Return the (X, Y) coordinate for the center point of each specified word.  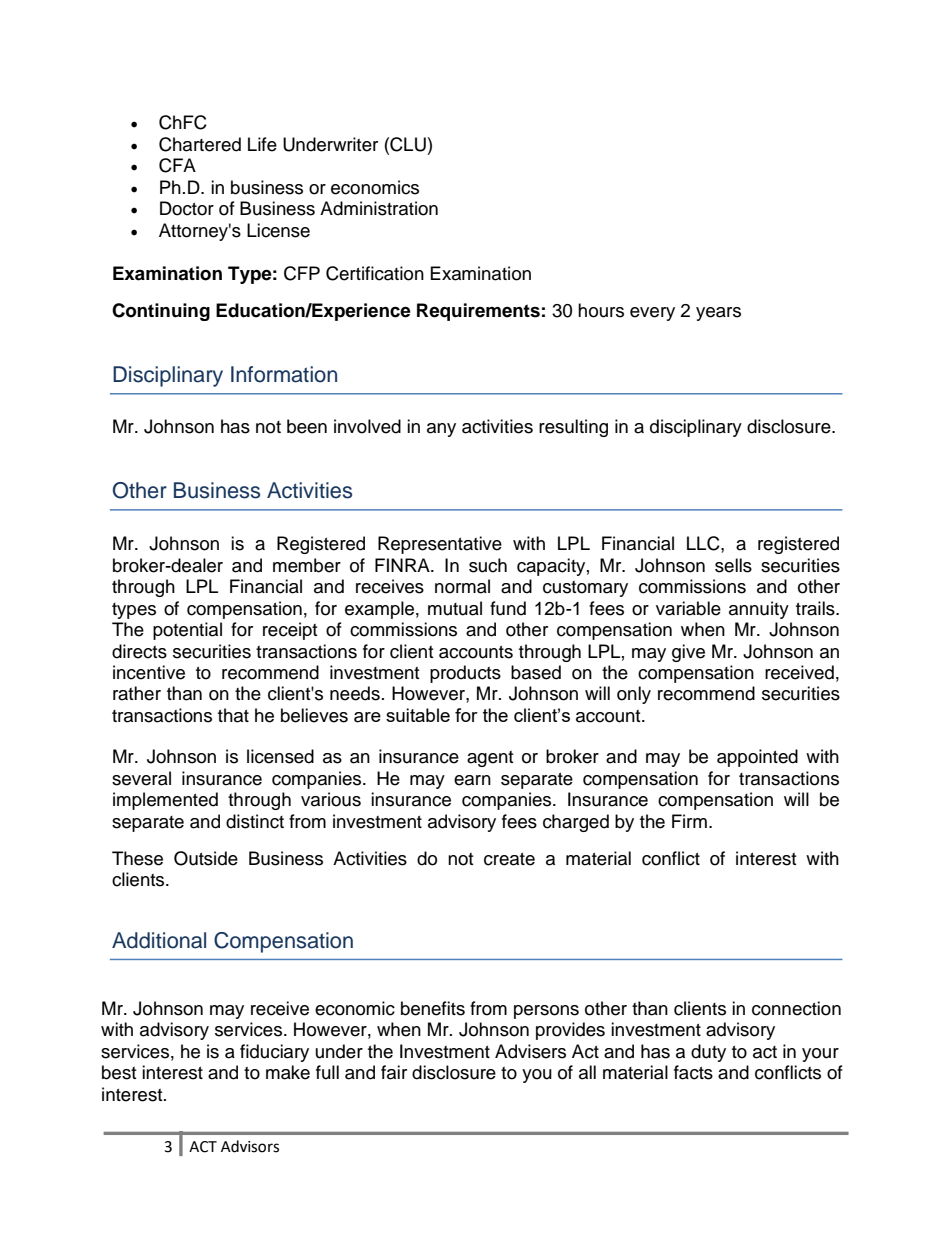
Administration (379, 208)
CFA (177, 165)
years (718, 314)
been (307, 426)
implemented (165, 801)
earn (472, 780)
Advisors (250, 1146)
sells (733, 565)
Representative (440, 545)
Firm (689, 821)
